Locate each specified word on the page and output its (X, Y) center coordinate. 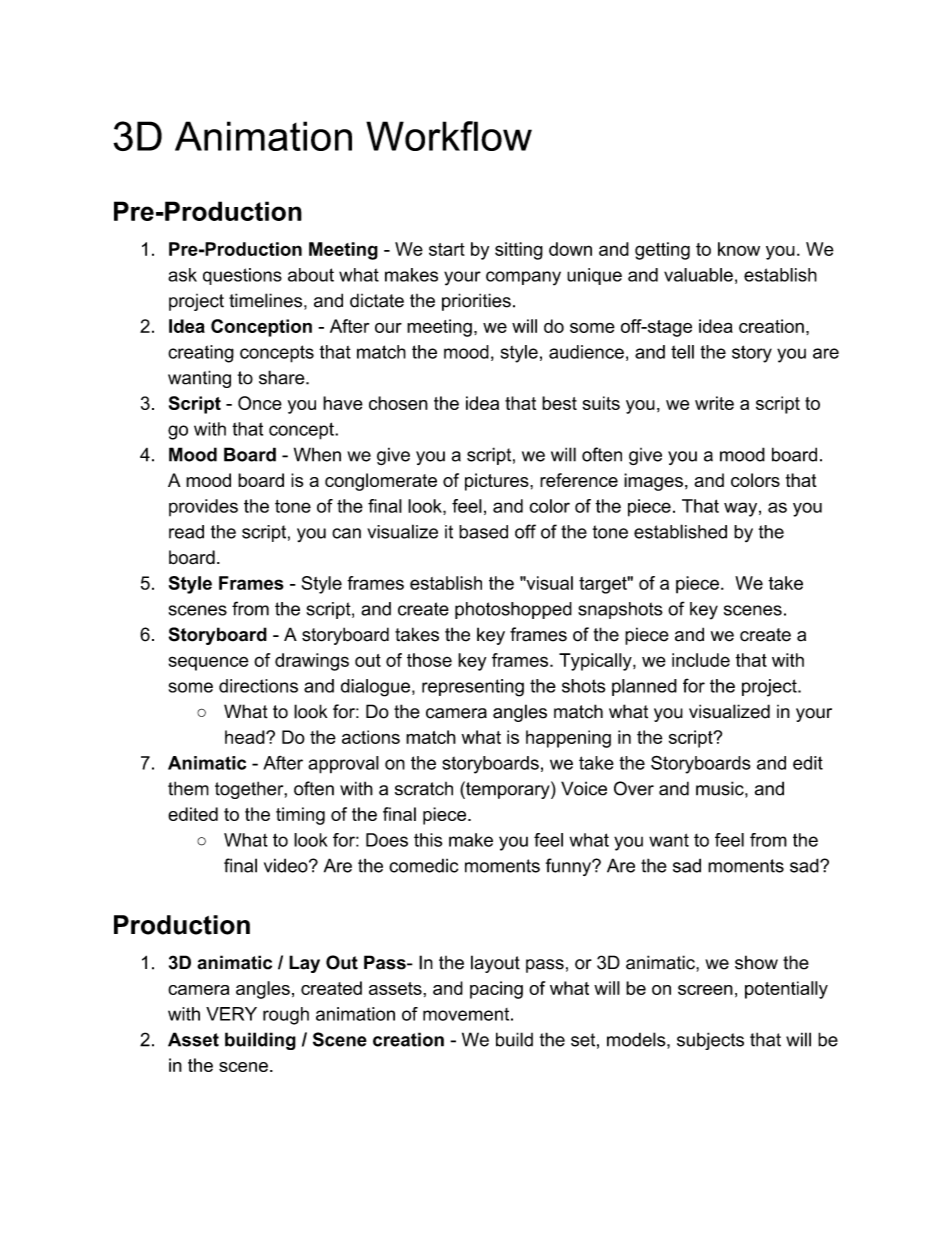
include (701, 660)
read (186, 532)
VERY (231, 1014)
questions (242, 276)
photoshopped (513, 610)
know (739, 249)
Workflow (449, 136)
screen (705, 990)
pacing (496, 990)
